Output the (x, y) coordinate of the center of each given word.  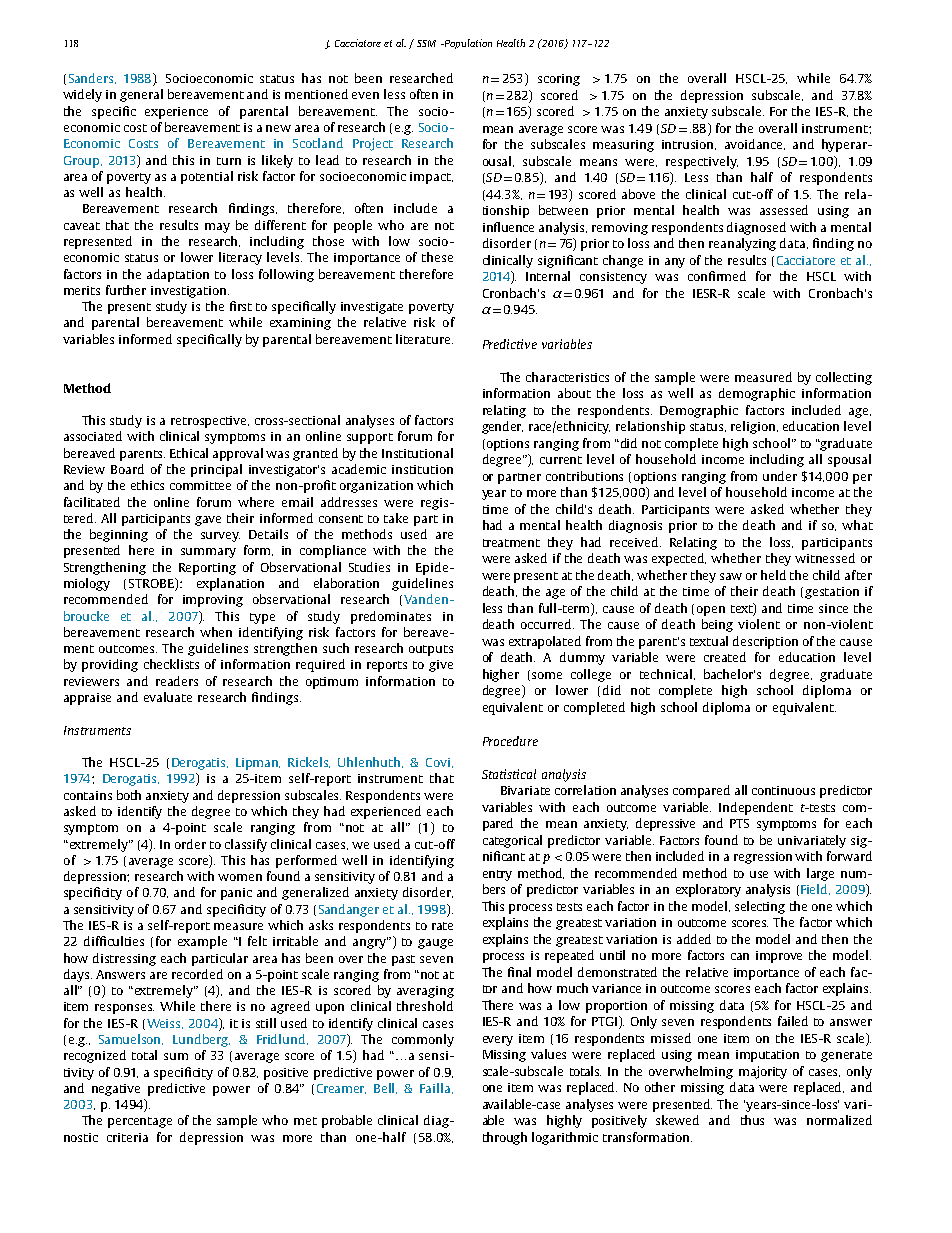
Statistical (509, 774)
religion (754, 427)
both (129, 795)
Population (467, 44)
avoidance (755, 144)
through (505, 1138)
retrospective (210, 422)
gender (502, 427)
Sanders (92, 78)
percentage (140, 1122)
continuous (783, 790)
